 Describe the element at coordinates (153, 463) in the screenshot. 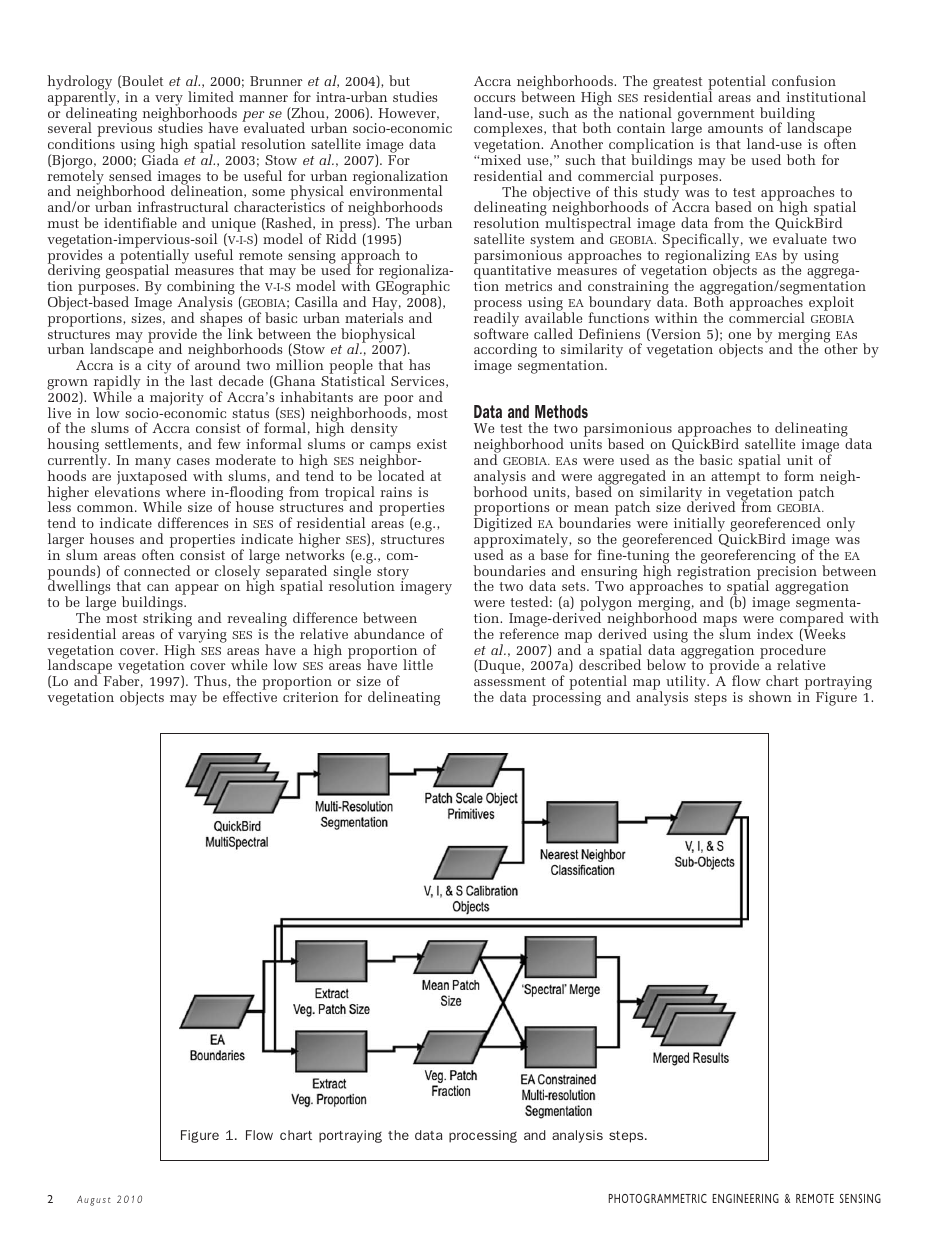

I see `many` at that location.
